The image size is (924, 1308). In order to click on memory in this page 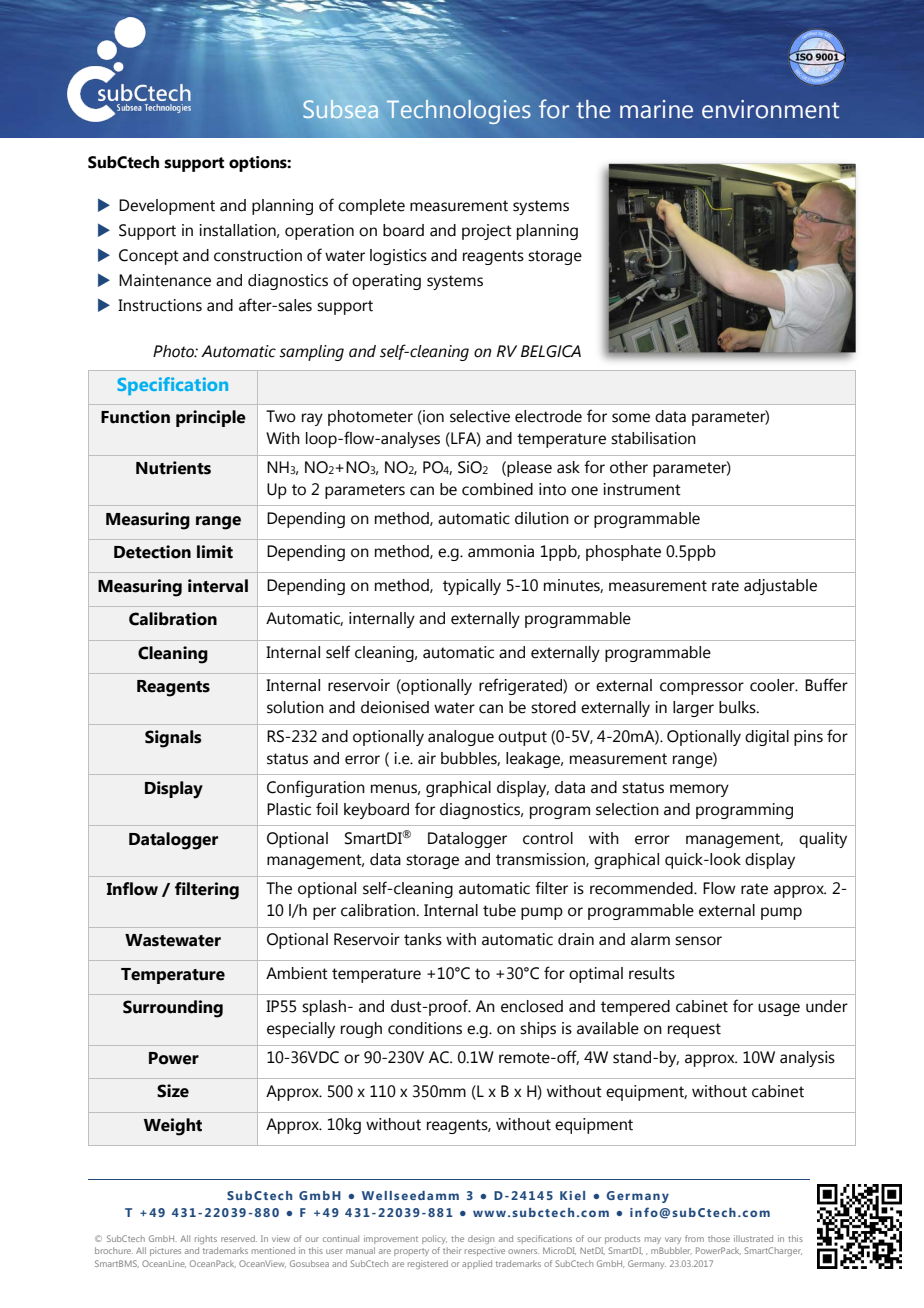, I will do `click(699, 790)`.
